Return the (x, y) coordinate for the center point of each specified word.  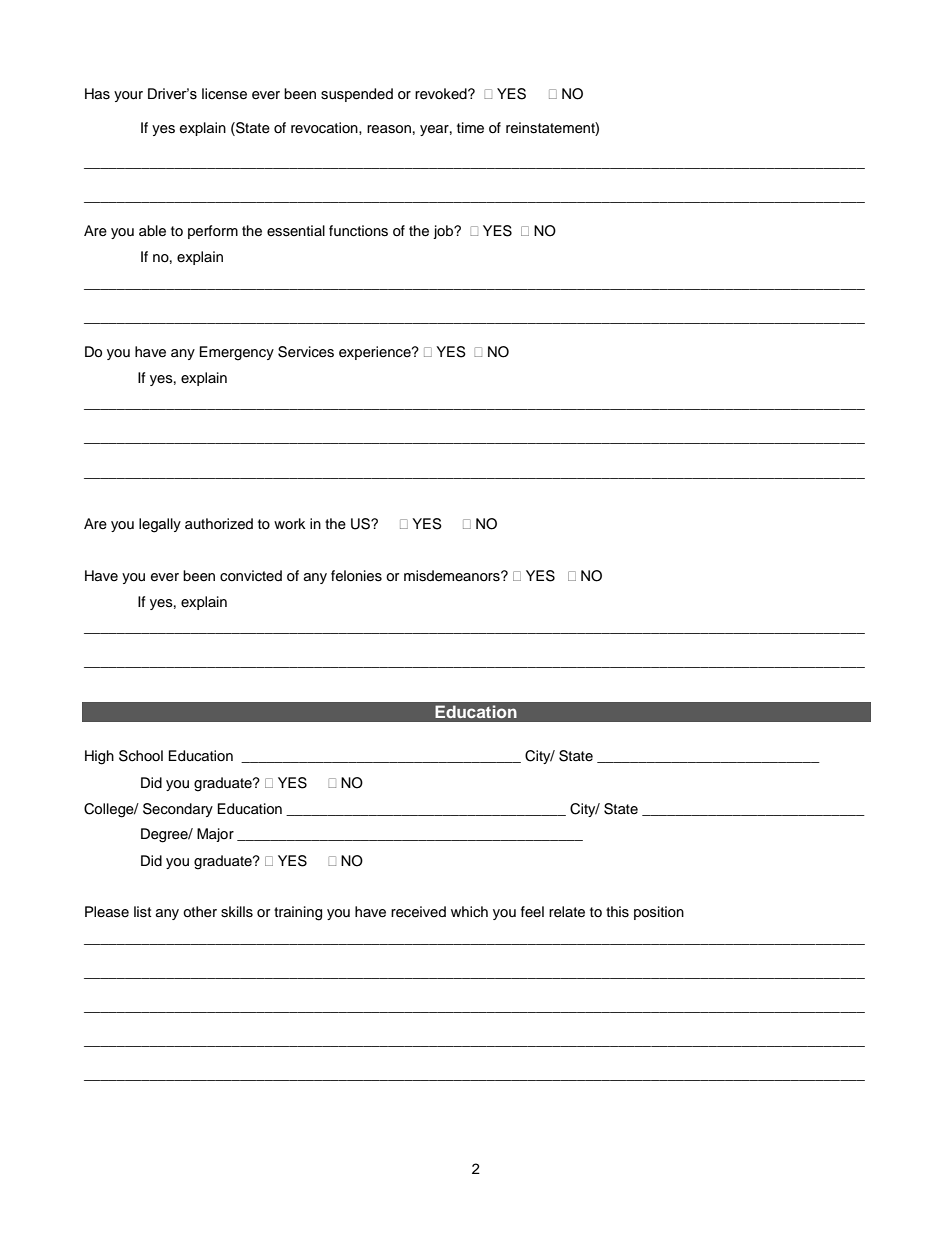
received (418, 912)
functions (358, 231)
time (470, 128)
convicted (251, 576)
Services (306, 352)
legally (160, 525)
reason (389, 129)
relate (567, 912)
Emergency (236, 353)
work (290, 523)
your (128, 96)
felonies (356, 576)
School (141, 756)
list (142, 912)
